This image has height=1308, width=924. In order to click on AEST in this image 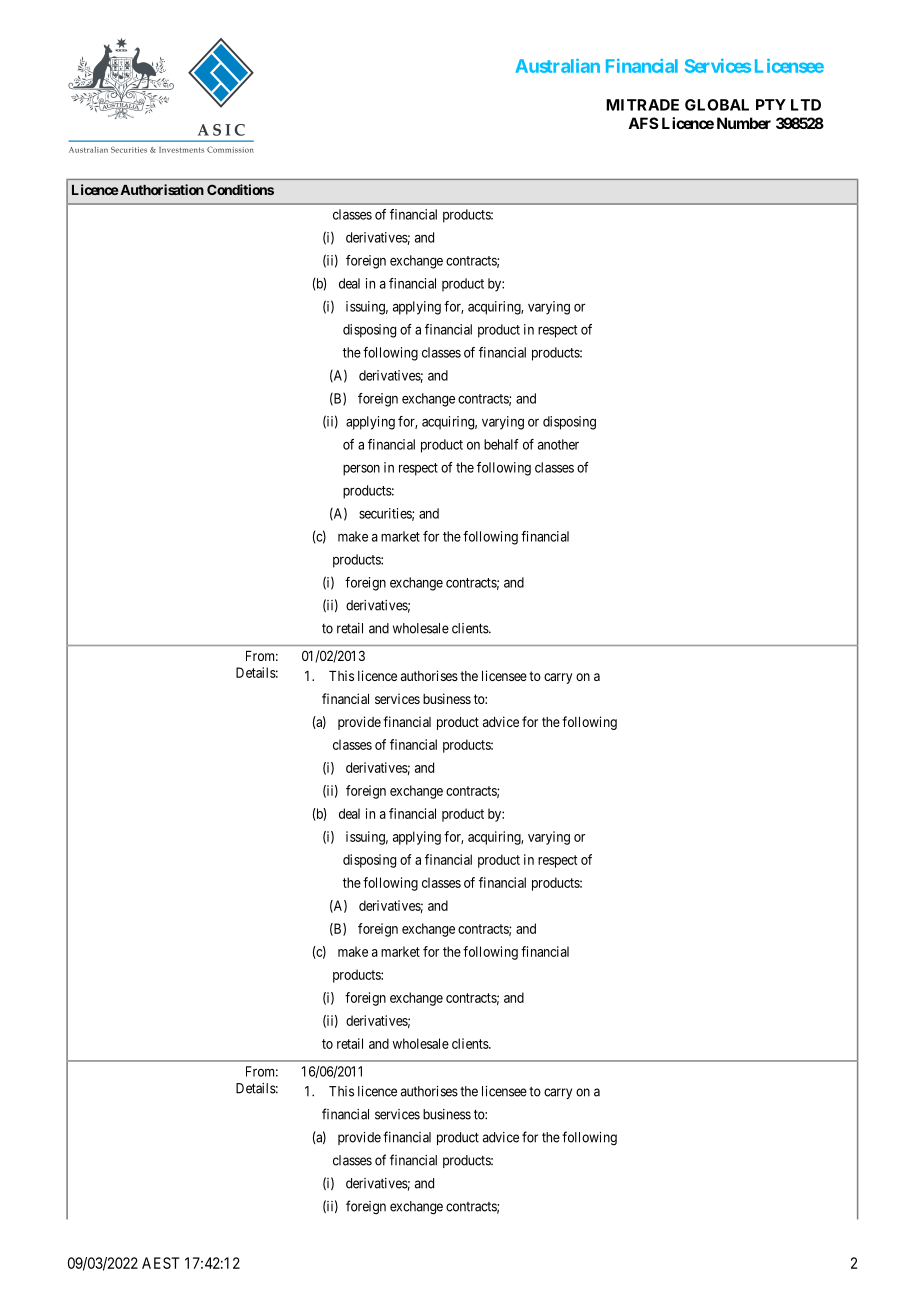, I will do `click(160, 1263)`.
